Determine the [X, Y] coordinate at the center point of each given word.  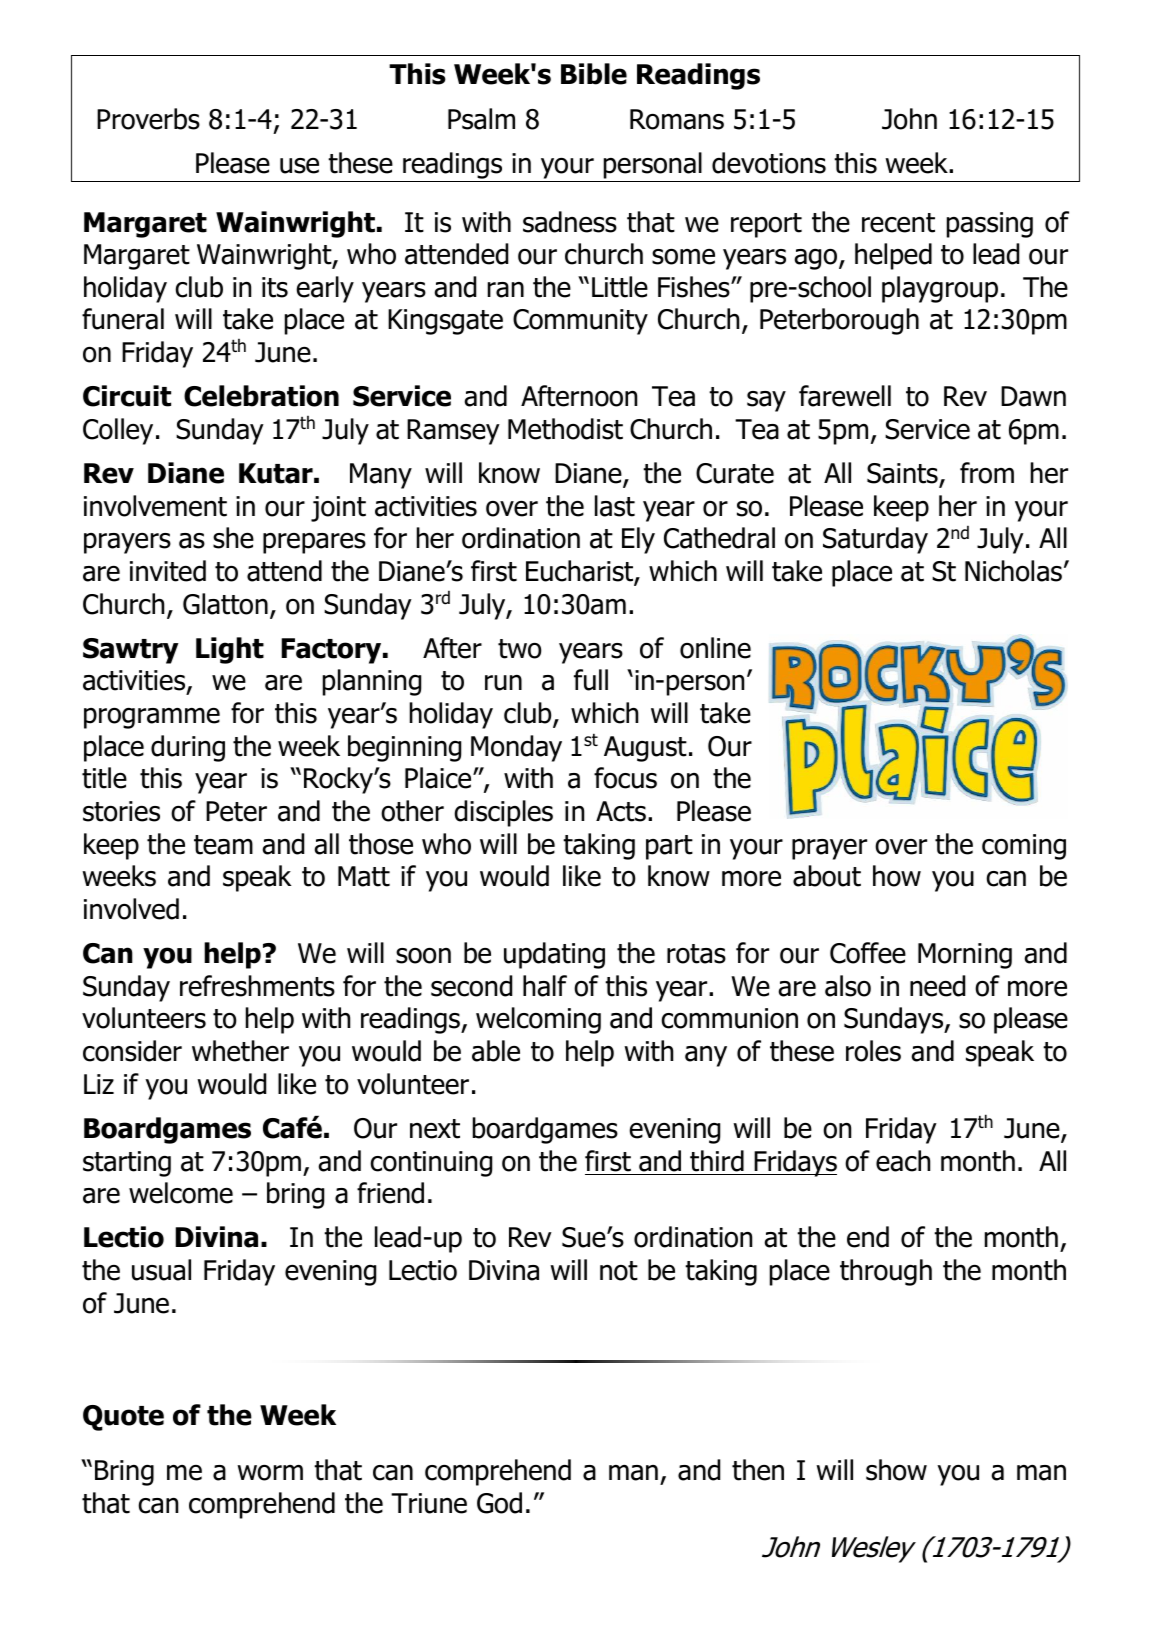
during [188, 748]
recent [898, 223]
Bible [594, 74]
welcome [181, 1193]
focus [625, 778]
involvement [155, 506]
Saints [902, 473]
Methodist [565, 429]
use [299, 166]
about [827, 876]
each [903, 1161]
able [496, 1051]
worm [270, 1473]
